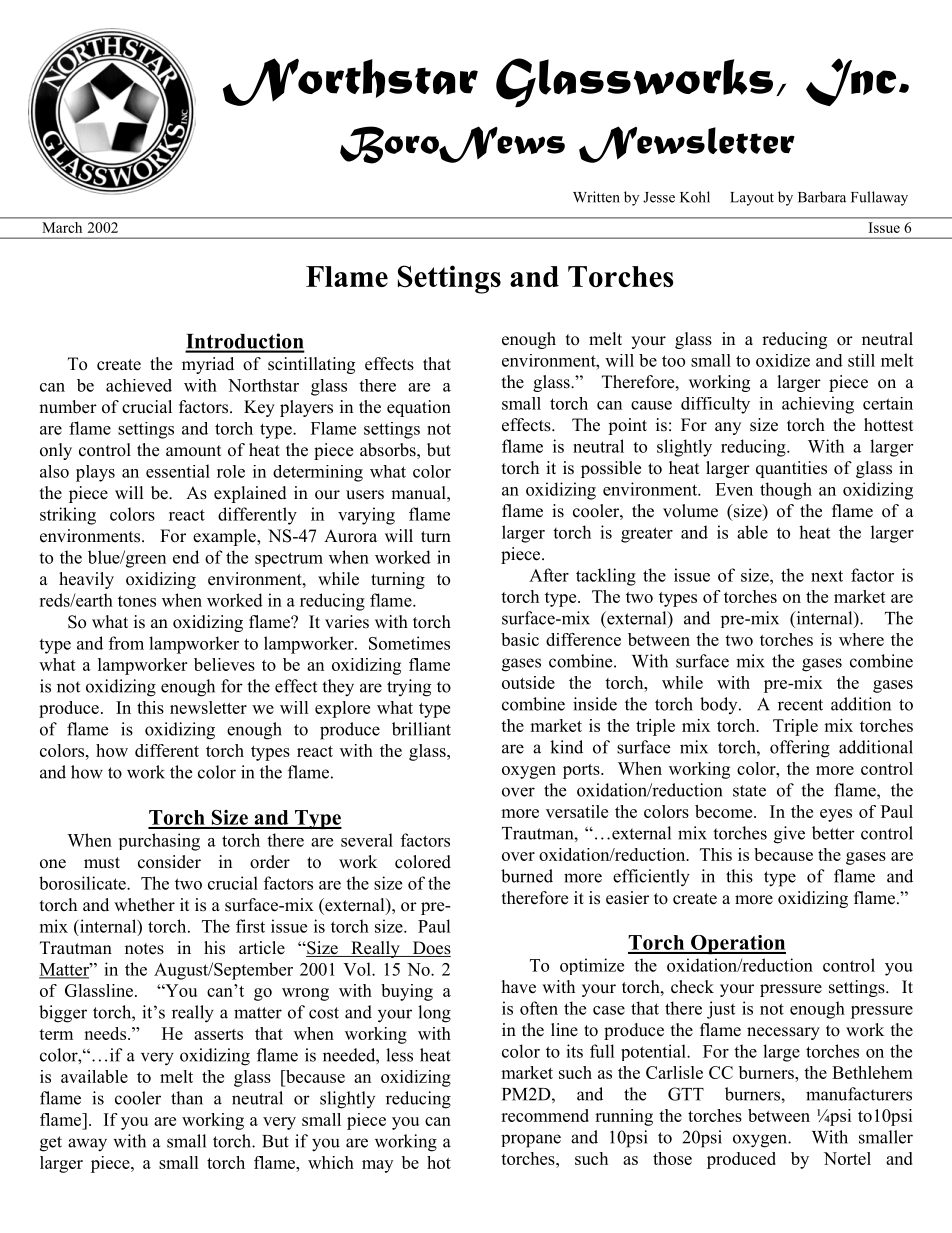 The height and width of the page is (1233, 952). What do you see at coordinates (187, 1098) in the page?
I see `than` at bounding box center [187, 1098].
